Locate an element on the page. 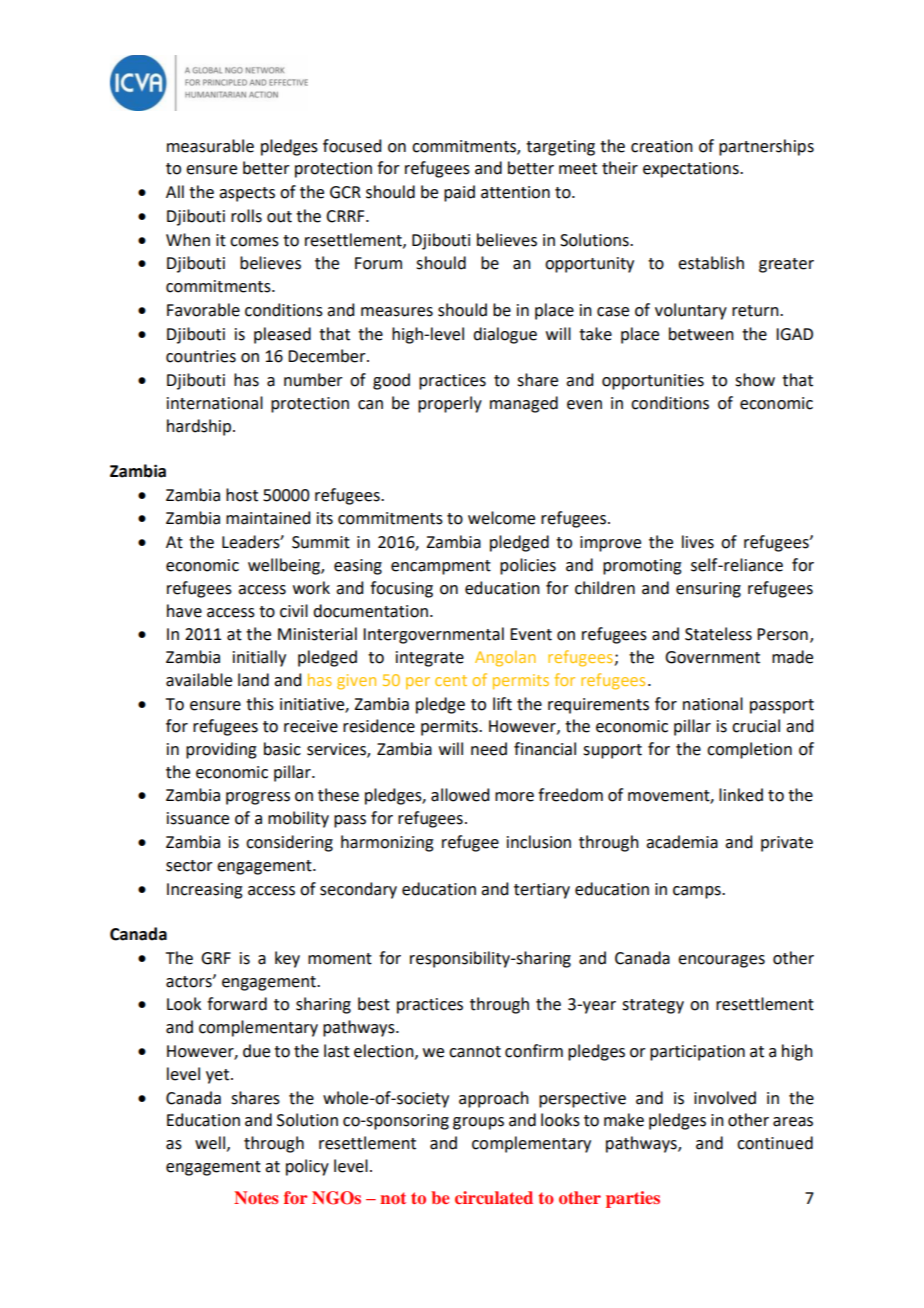 The image size is (924, 1308). continued is located at coordinates (775, 1143).
